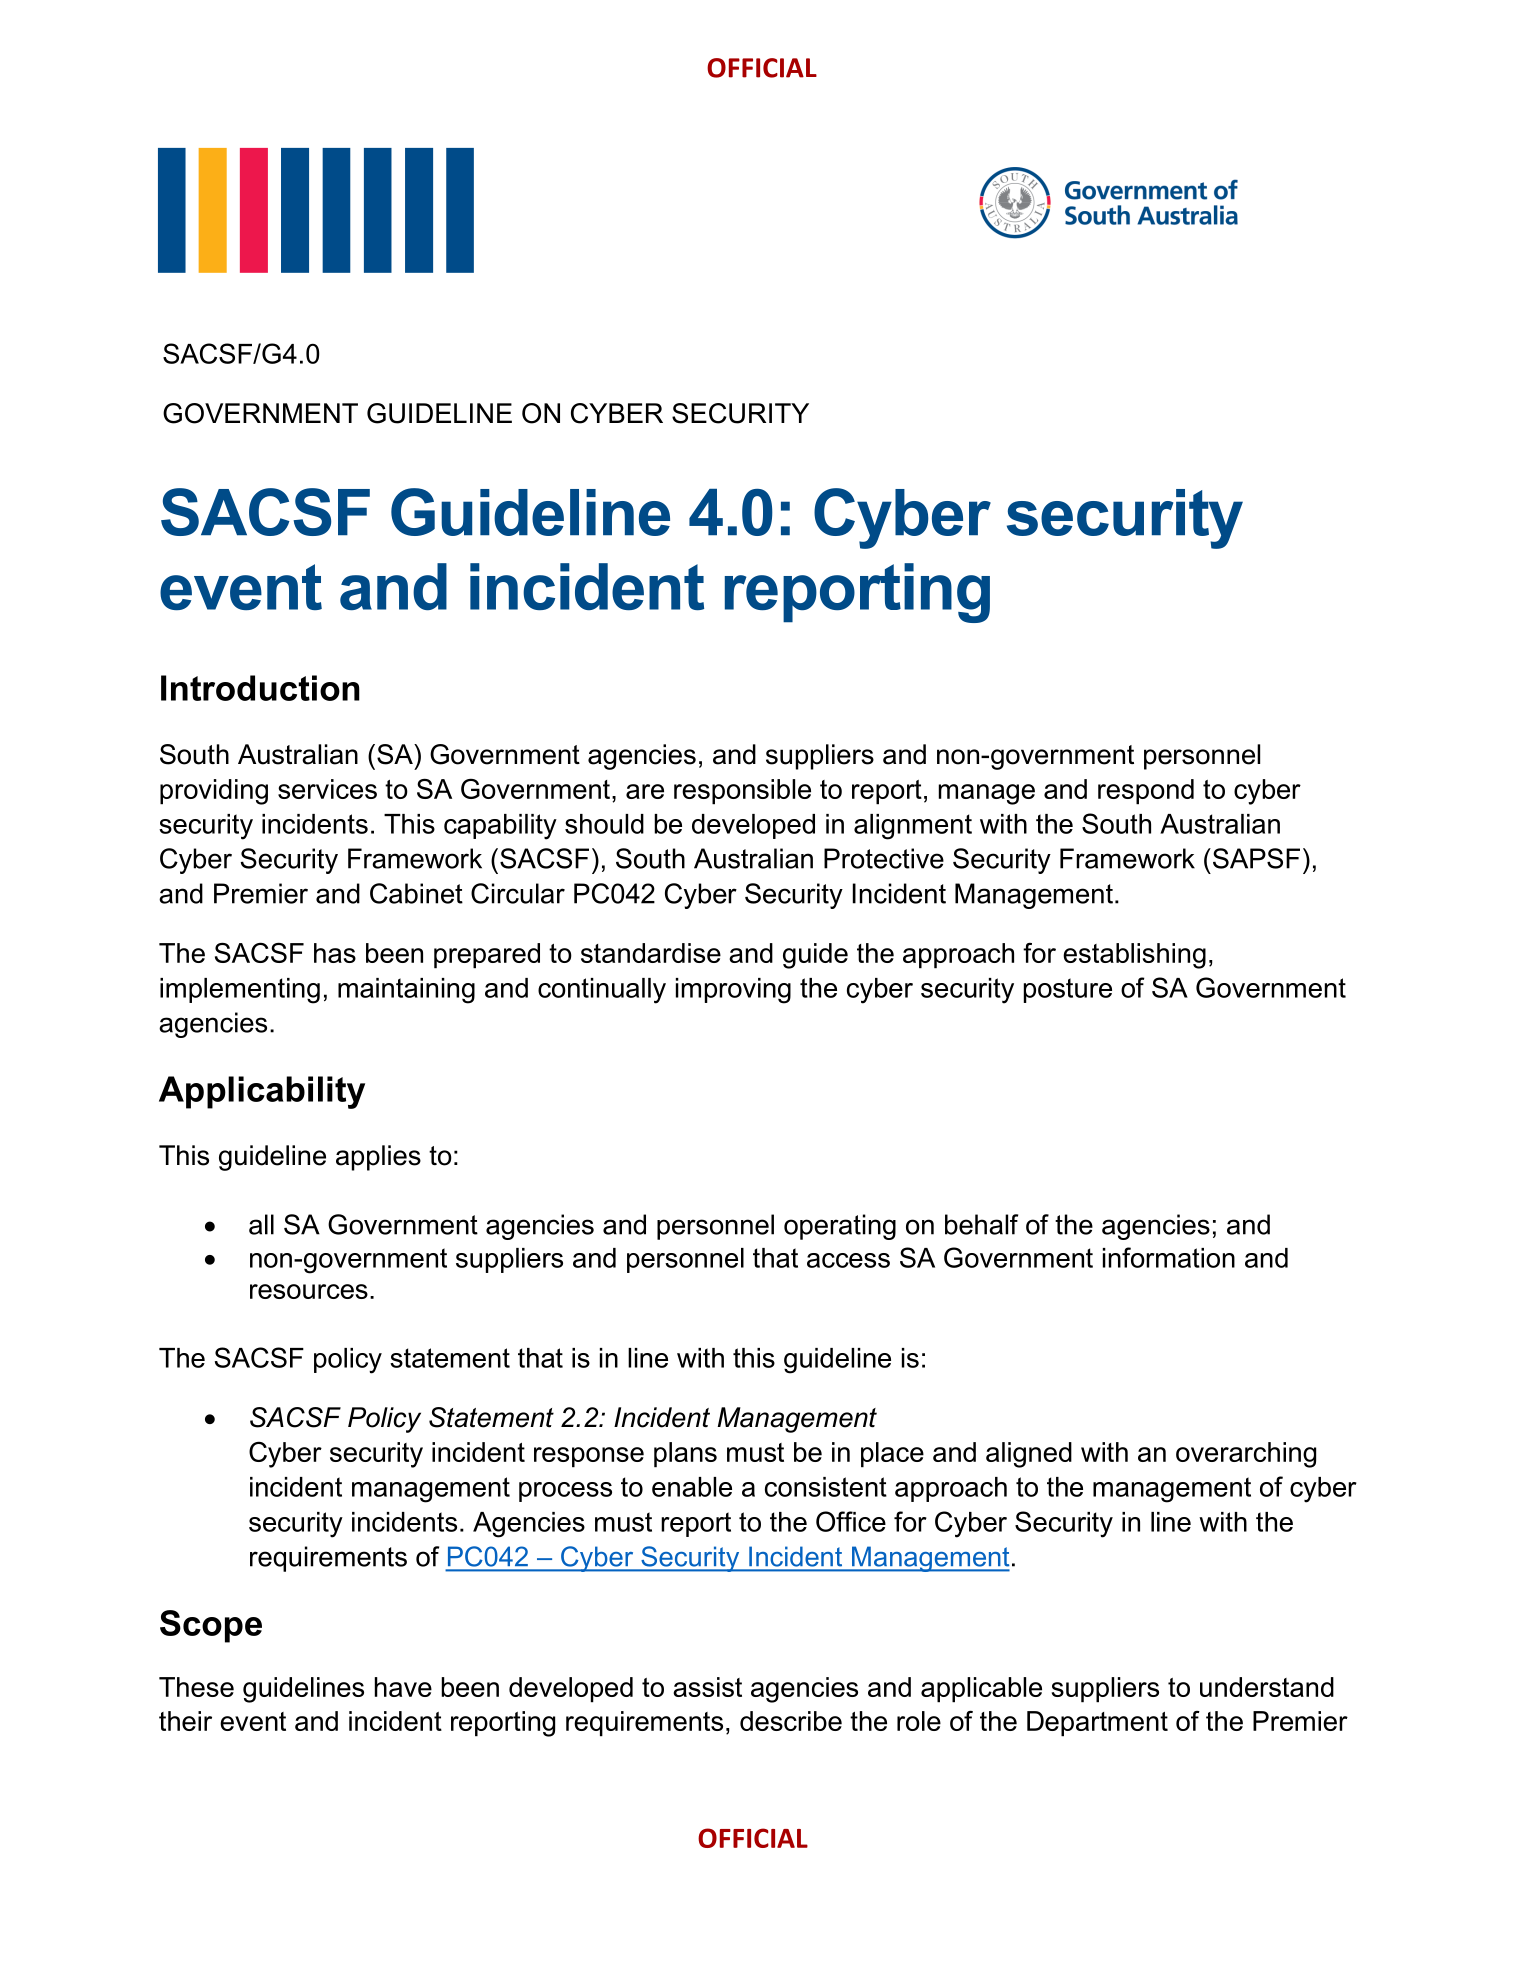 Image resolution: width=1521 pixels, height=1968 pixels. What do you see at coordinates (378, 1158) in the screenshot?
I see `applies` at bounding box center [378, 1158].
